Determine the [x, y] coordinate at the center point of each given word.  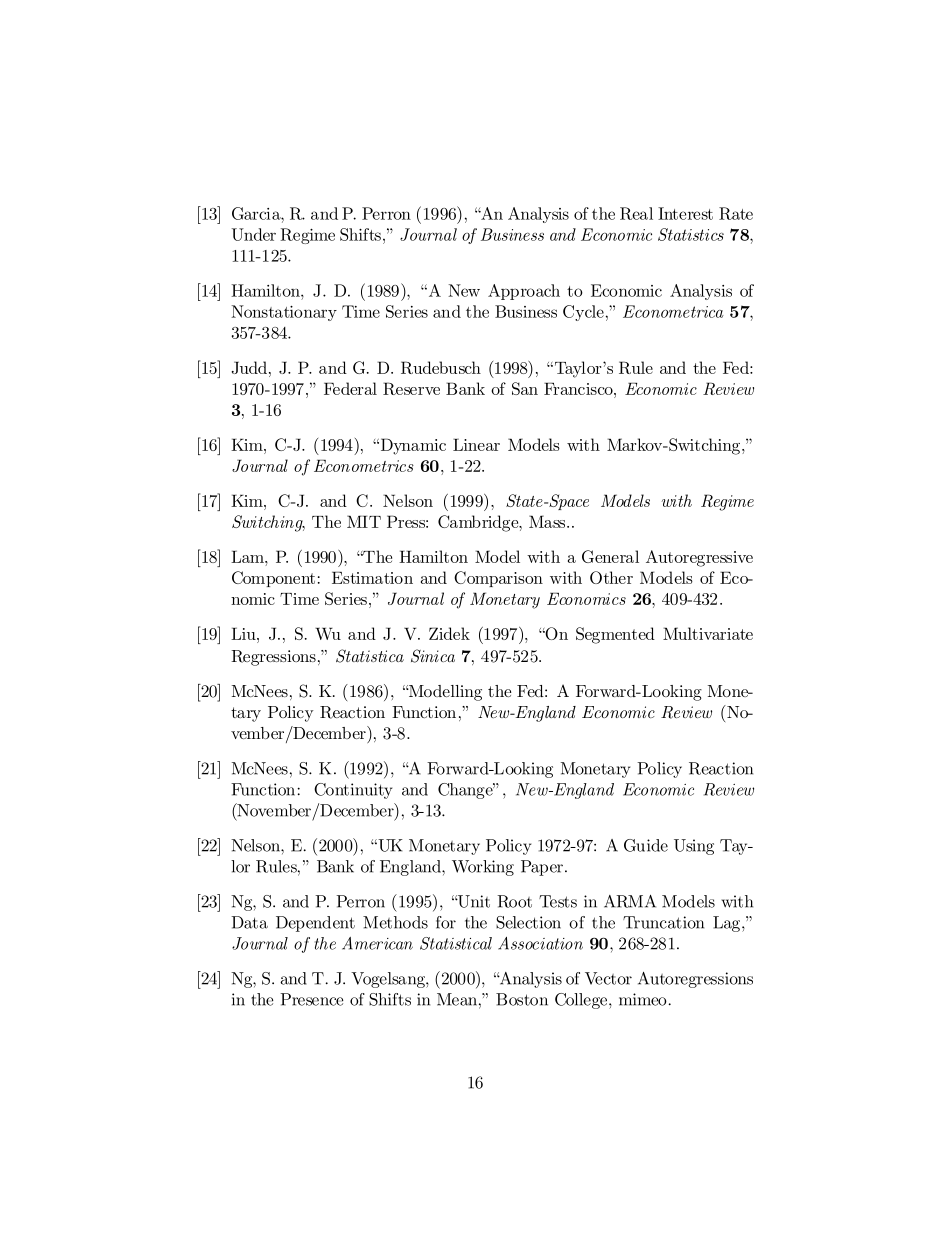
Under [253, 234]
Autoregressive [699, 558]
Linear [476, 444]
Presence [312, 999]
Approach [524, 292]
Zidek [449, 633]
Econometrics [364, 466]
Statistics [691, 234]
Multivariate [708, 633]
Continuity [353, 791]
